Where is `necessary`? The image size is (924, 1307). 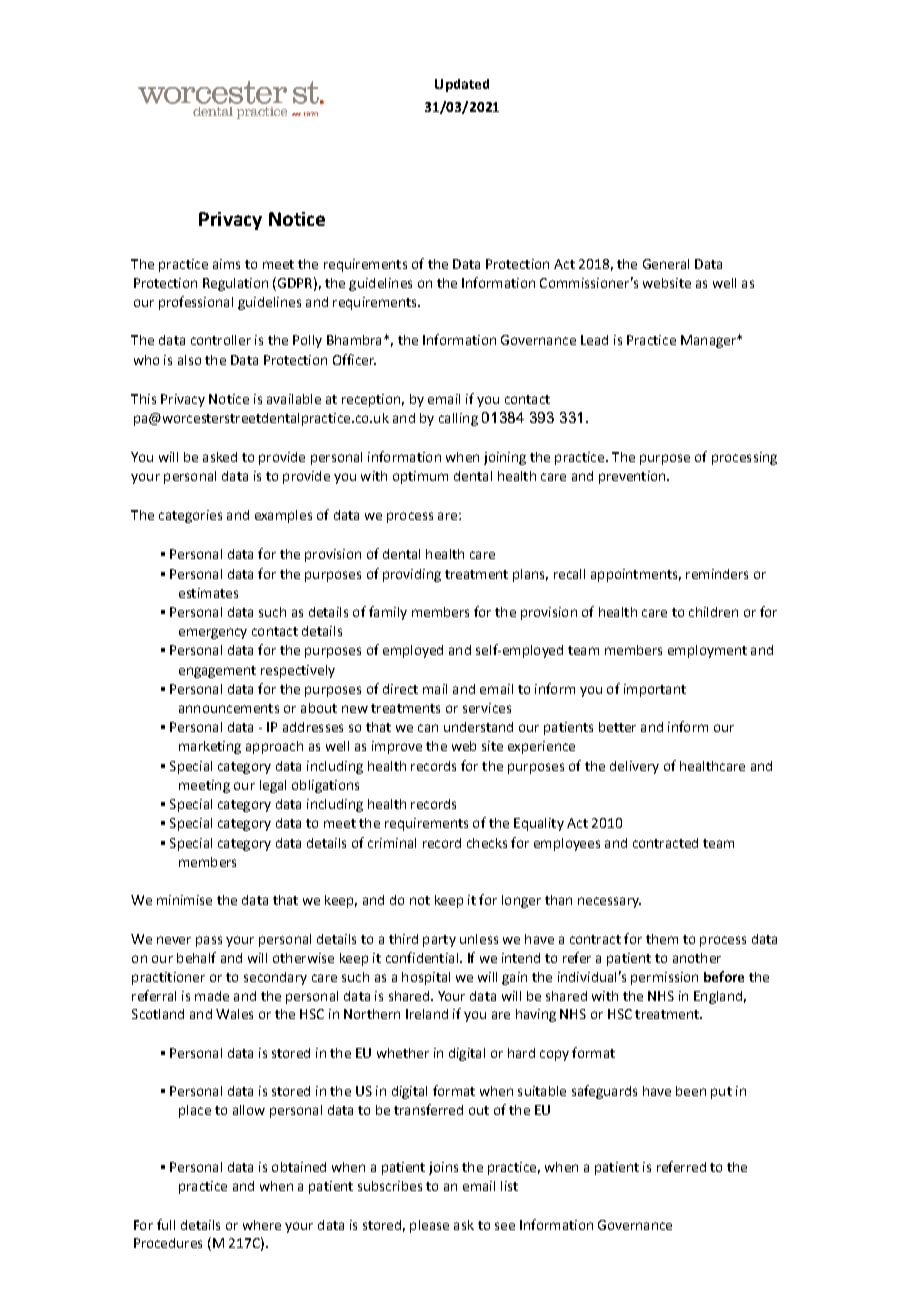 necessary is located at coordinates (609, 902).
